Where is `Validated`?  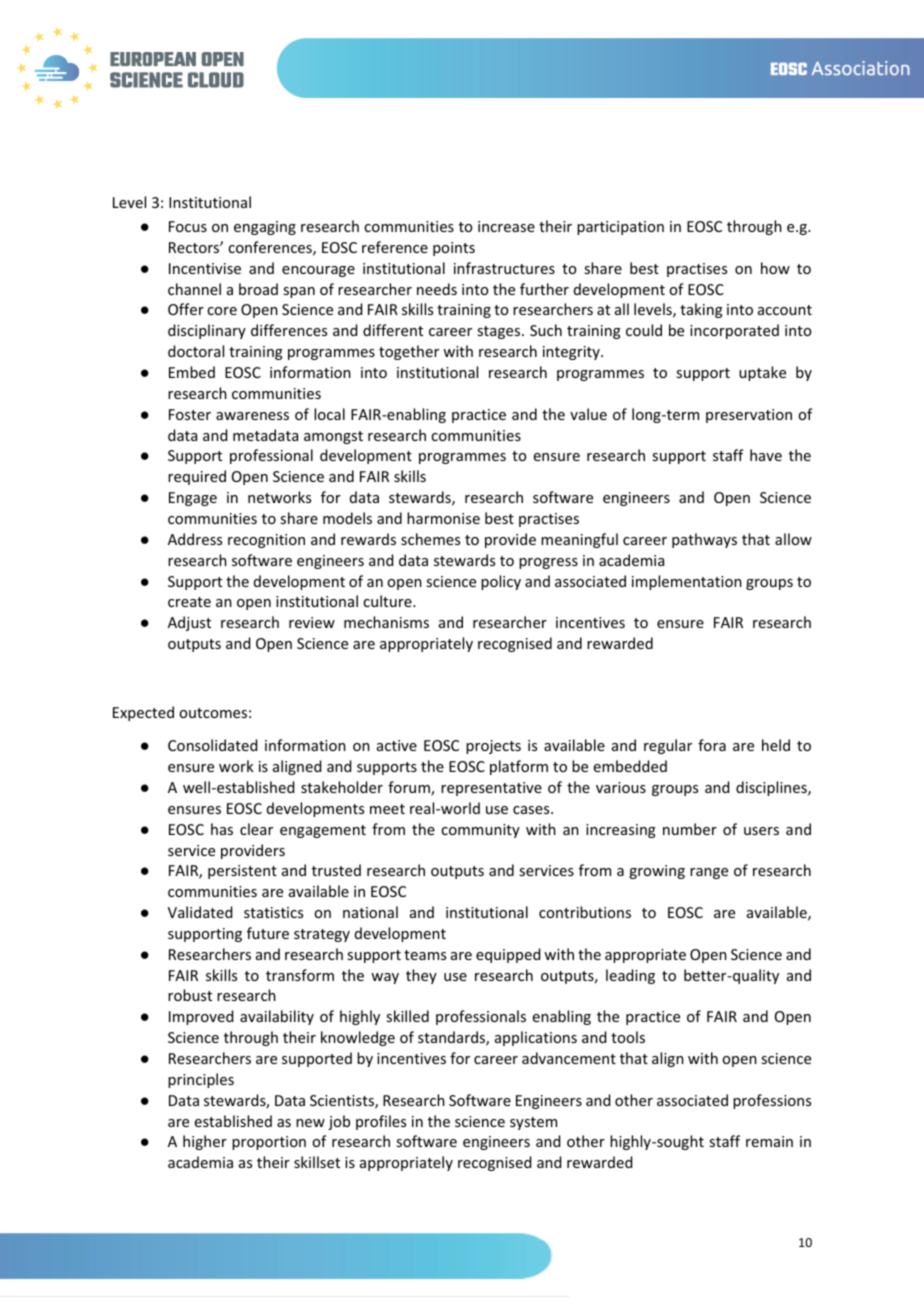
Validated is located at coordinates (200, 912).
